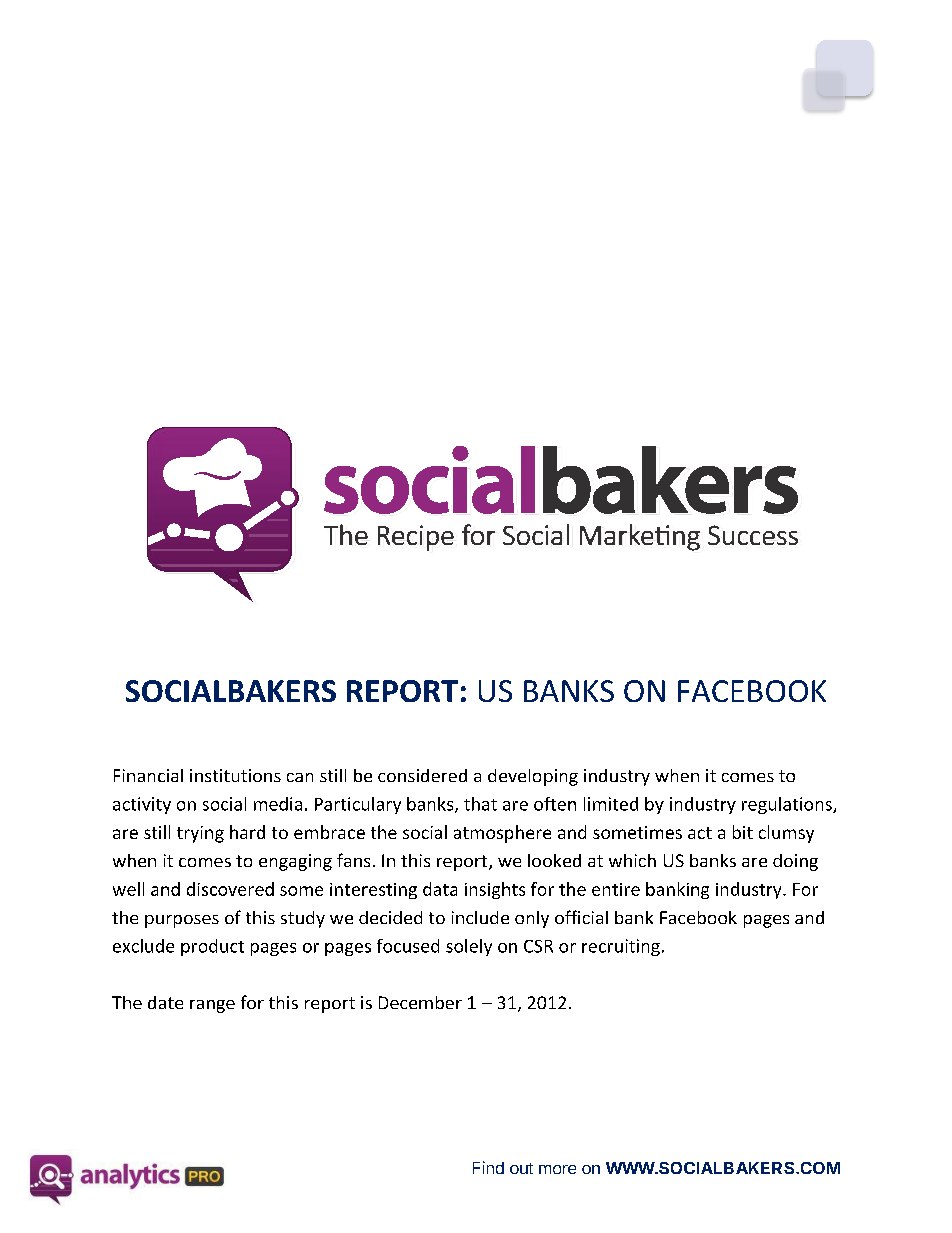 Image resolution: width=952 pixels, height=1233 pixels. I want to click on product, so click(212, 947).
